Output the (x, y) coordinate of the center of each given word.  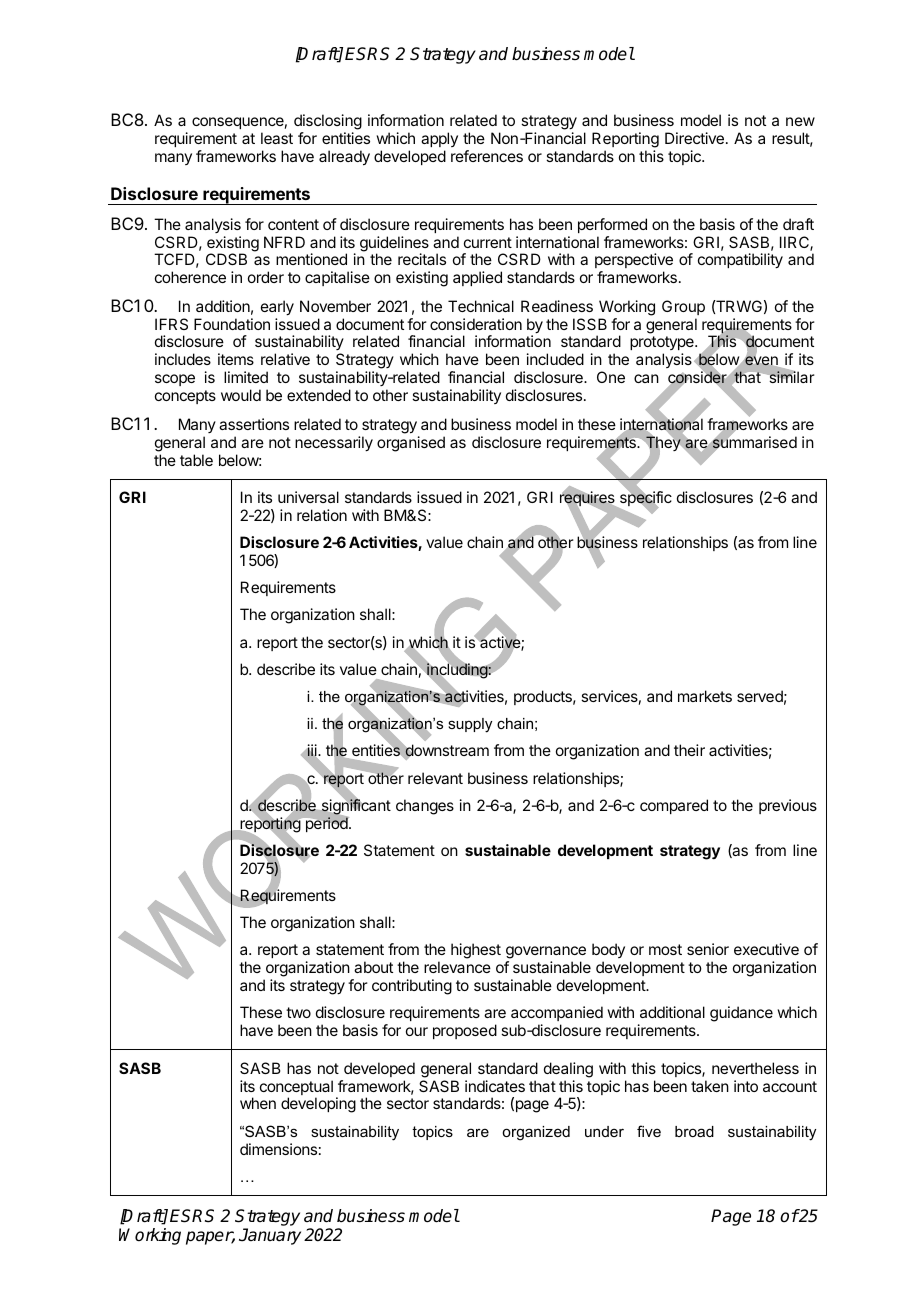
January (270, 1236)
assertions (254, 424)
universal (308, 497)
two (298, 1012)
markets (705, 696)
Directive (694, 138)
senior (708, 949)
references (487, 156)
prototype (663, 345)
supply (470, 725)
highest (476, 951)
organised (411, 444)
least (277, 138)
